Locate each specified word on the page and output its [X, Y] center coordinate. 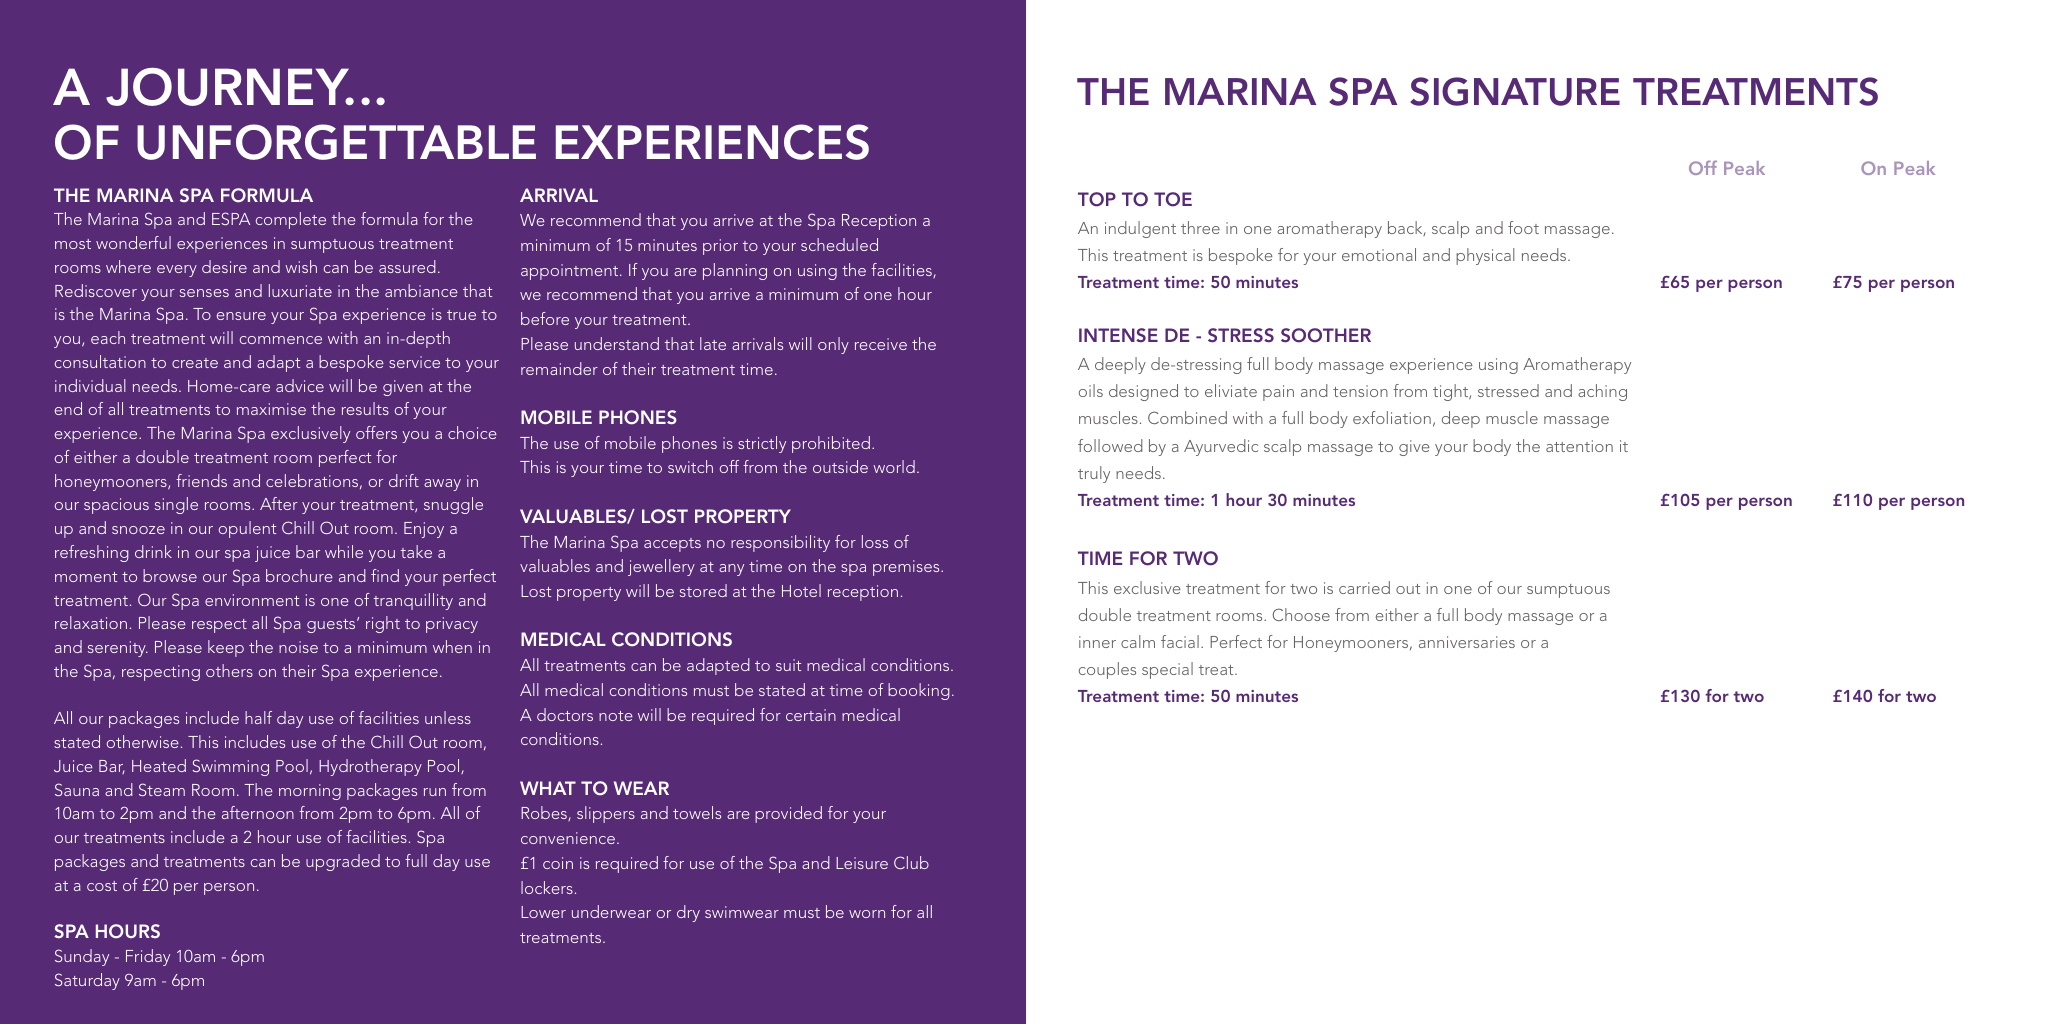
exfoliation [1392, 417]
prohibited [831, 444]
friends [201, 480]
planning [735, 271]
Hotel [801, 590]
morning [310, 792]
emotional [1379, 254]
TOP [1097, 199]
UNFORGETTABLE [336, 142]
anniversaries [1467, 642]
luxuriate [300, 290]
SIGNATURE [1515, 91]
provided [788, 814]
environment [252, 600]
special [1167, 670]
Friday [148, 957]
